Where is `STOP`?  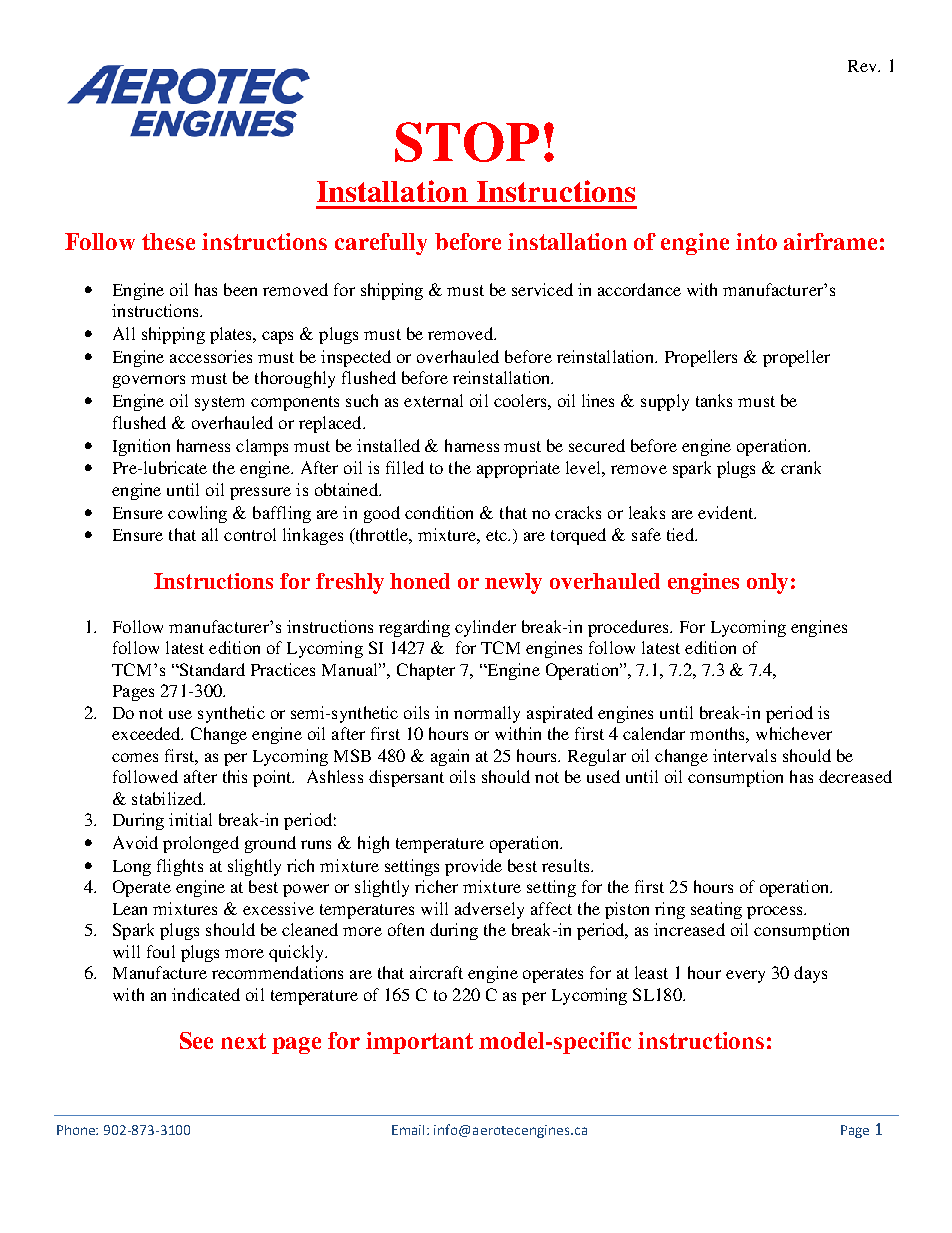
STOP is located at coordinates (467, 142).
